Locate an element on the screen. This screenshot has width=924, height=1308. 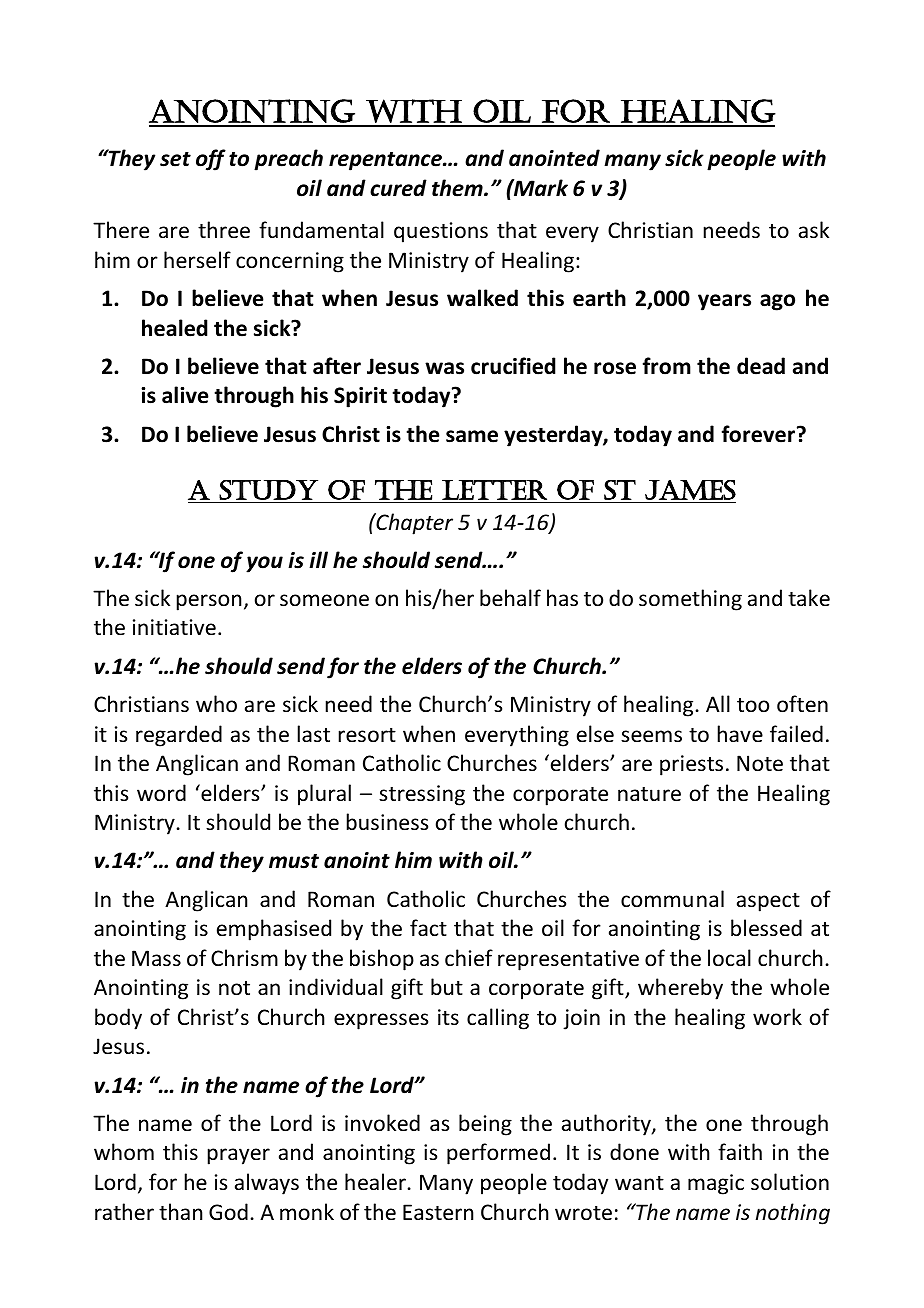
James is located at coordinates (690, 490).
